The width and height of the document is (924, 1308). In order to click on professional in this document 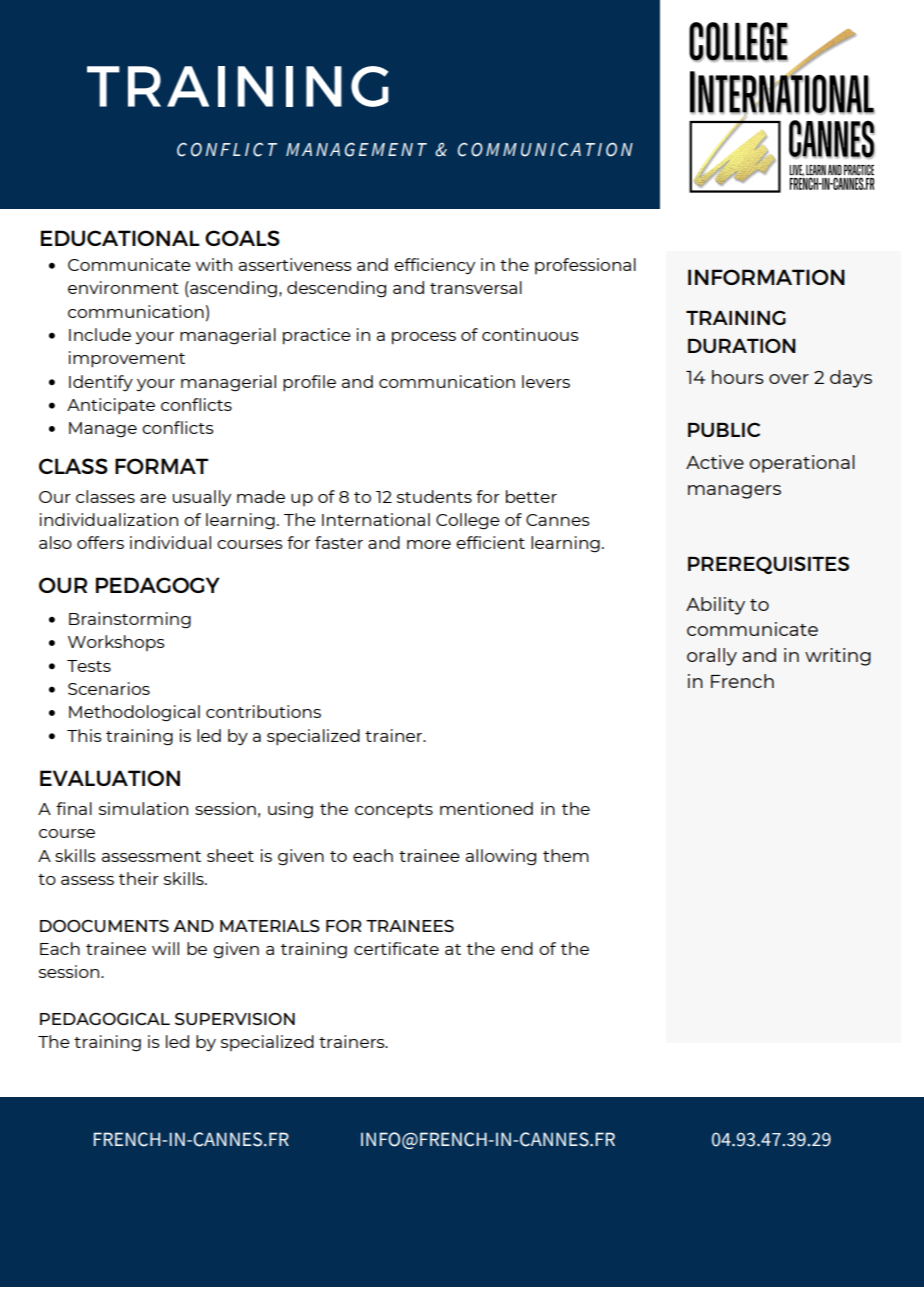, I will do `click(585, 266)`.
